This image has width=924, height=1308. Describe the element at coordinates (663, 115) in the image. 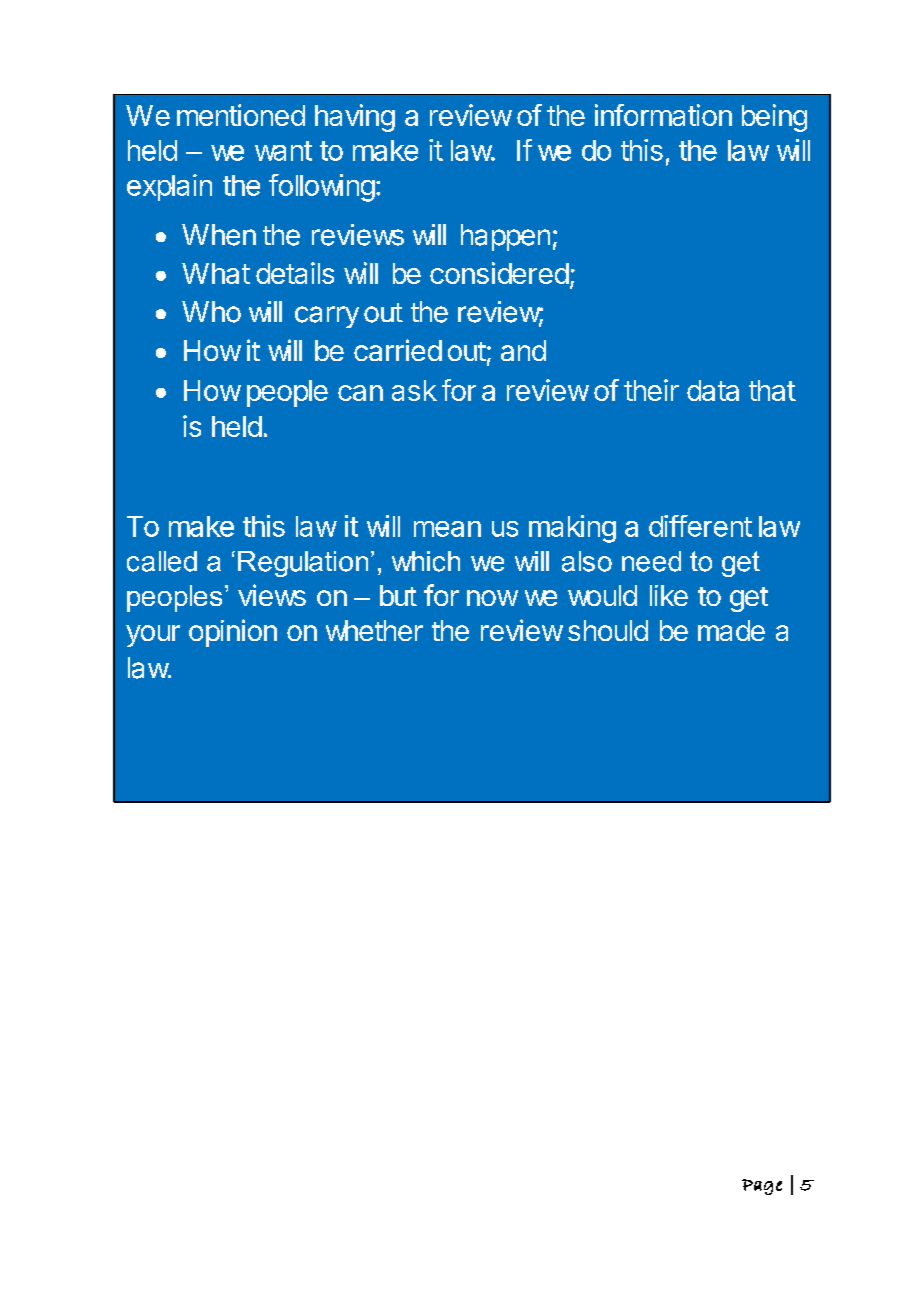

I see `information` at that location.
